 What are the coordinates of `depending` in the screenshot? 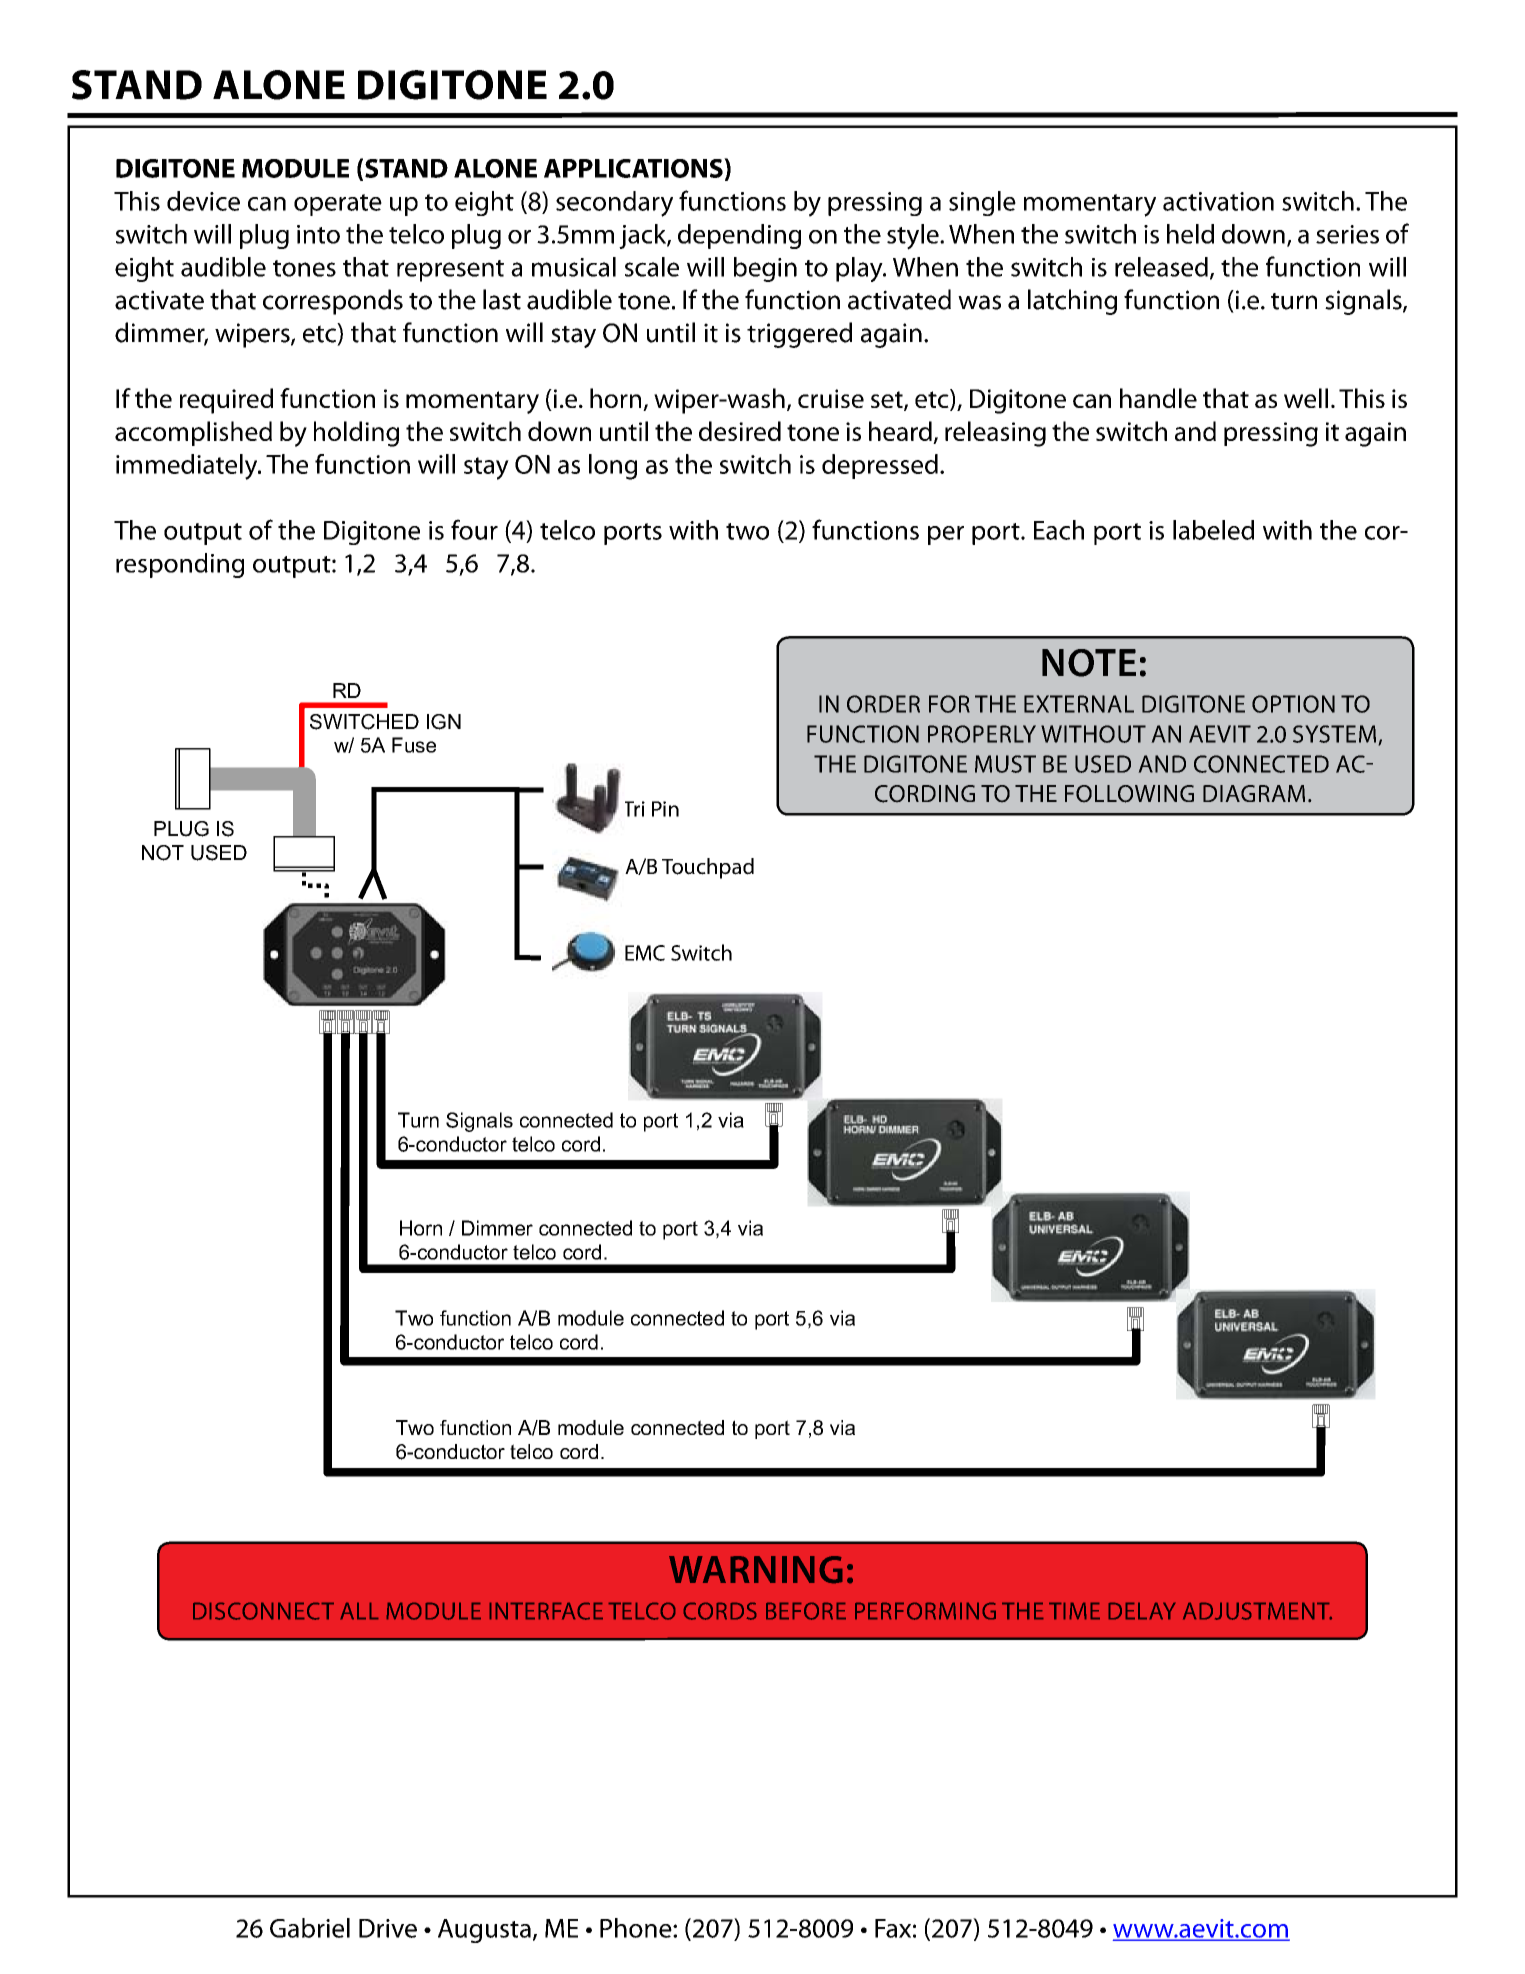 It's located at (739, 236).
